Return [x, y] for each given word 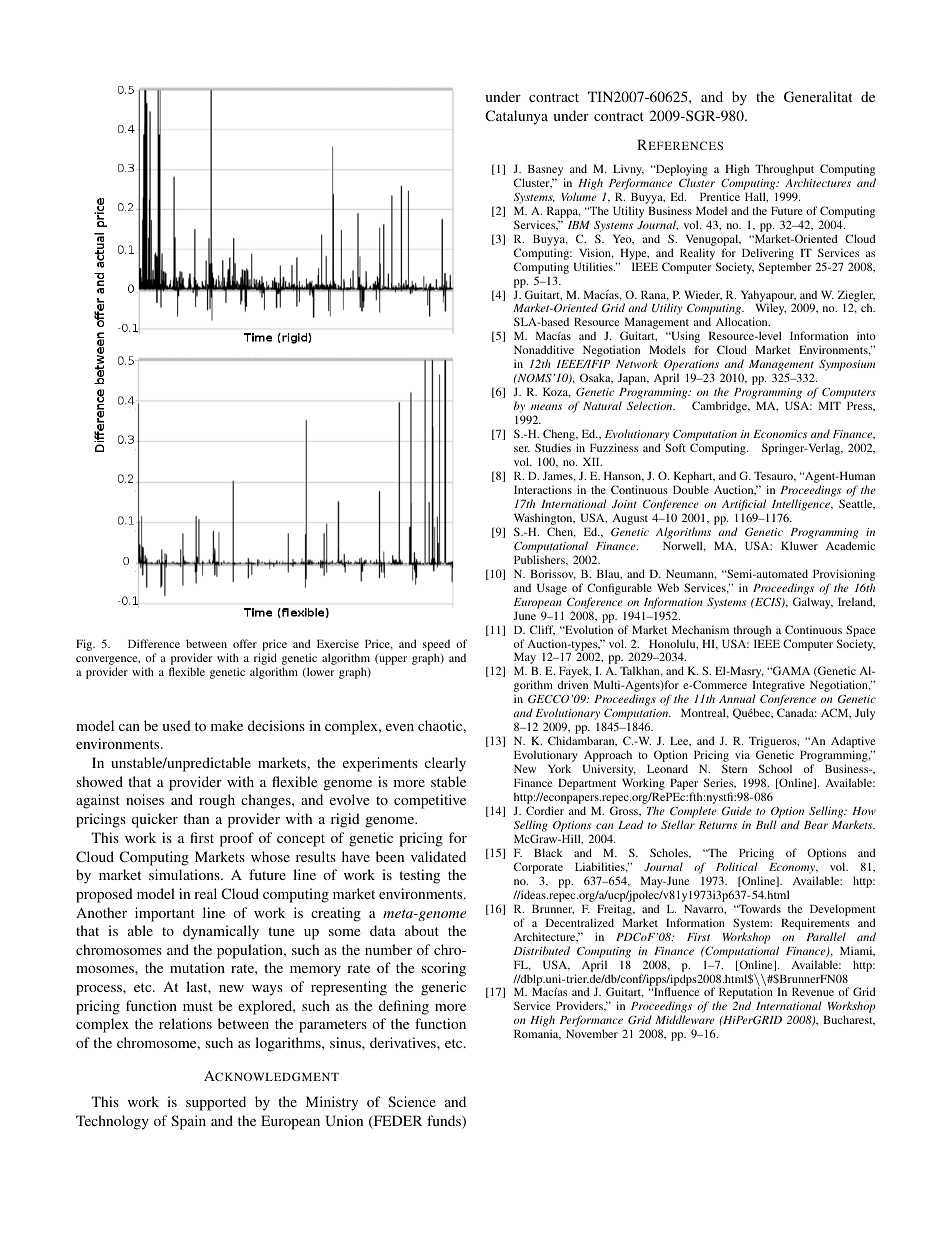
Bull [766, 824]
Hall [756, 197]
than [196, 818]
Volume [579, 196]
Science [412, 1101]
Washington [544, 520]
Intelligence [802, 505]
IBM [579, 225]
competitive [430, 801]
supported [216, 1103]
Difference [154, 643]
